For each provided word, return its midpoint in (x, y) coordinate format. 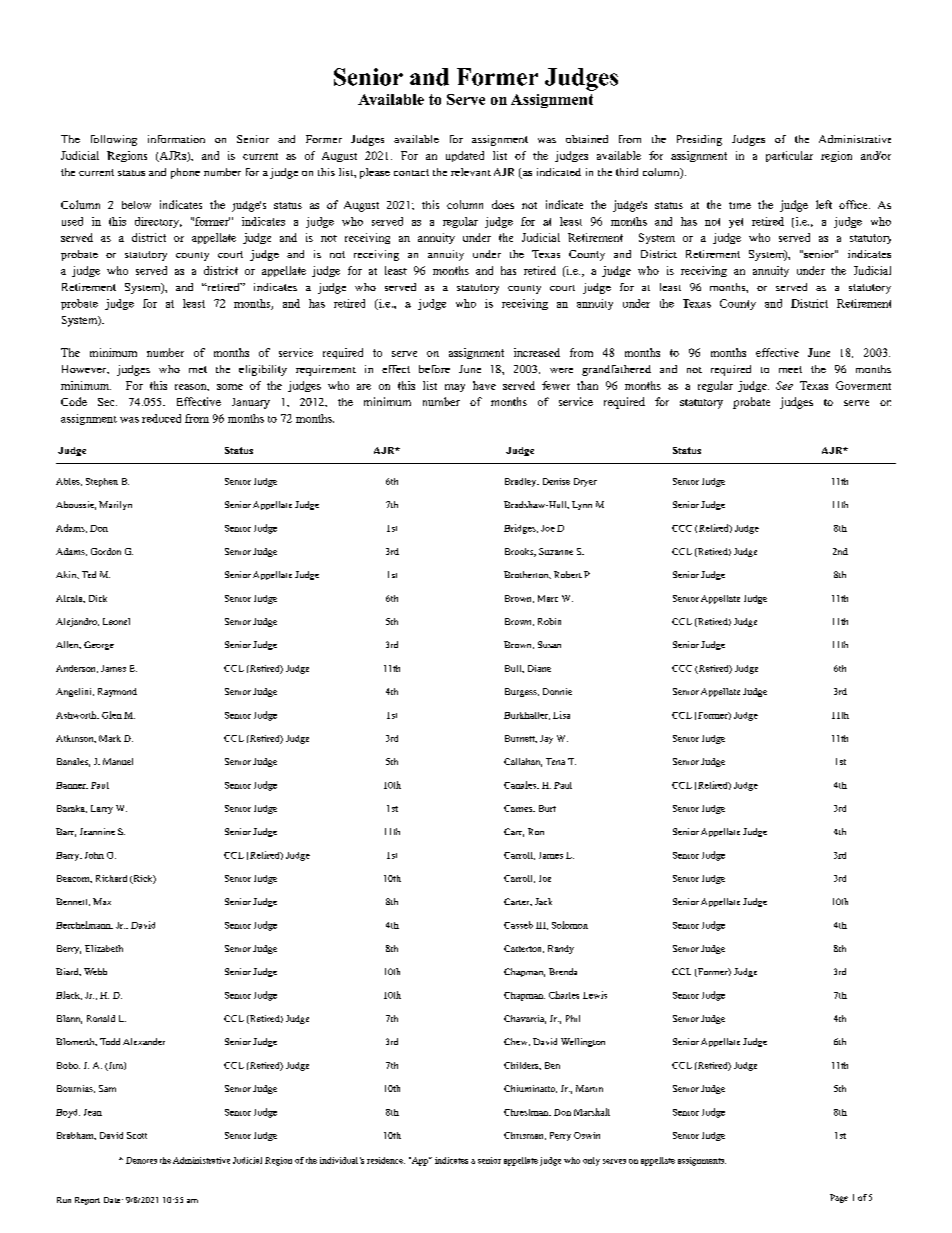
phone (185, 173)
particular (789, 156)
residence (386, 1160)
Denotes (141, 1160)
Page (839, 1198)
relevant (471, 172)
